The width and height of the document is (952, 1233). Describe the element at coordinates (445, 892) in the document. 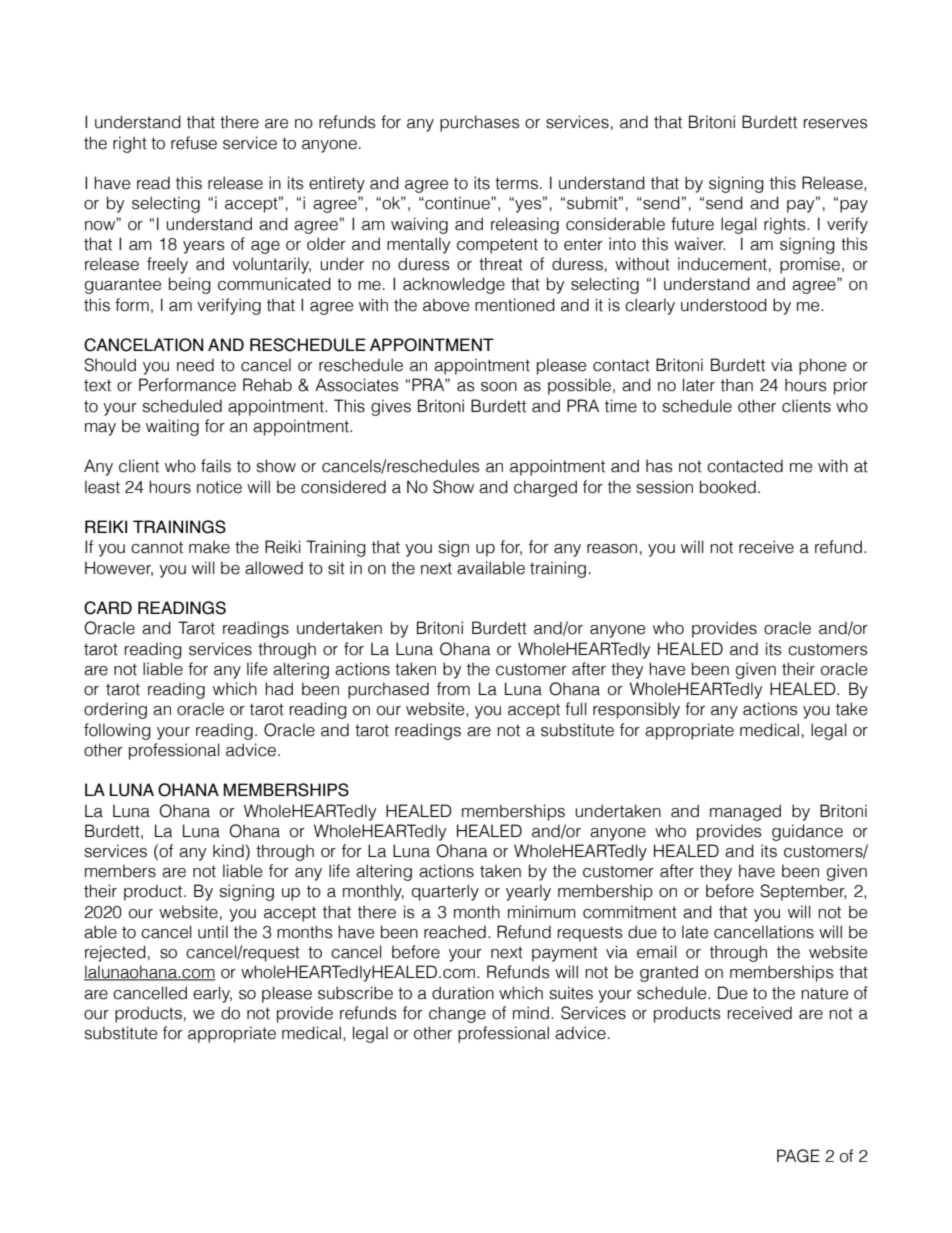

I see `quarterly` at that location.
